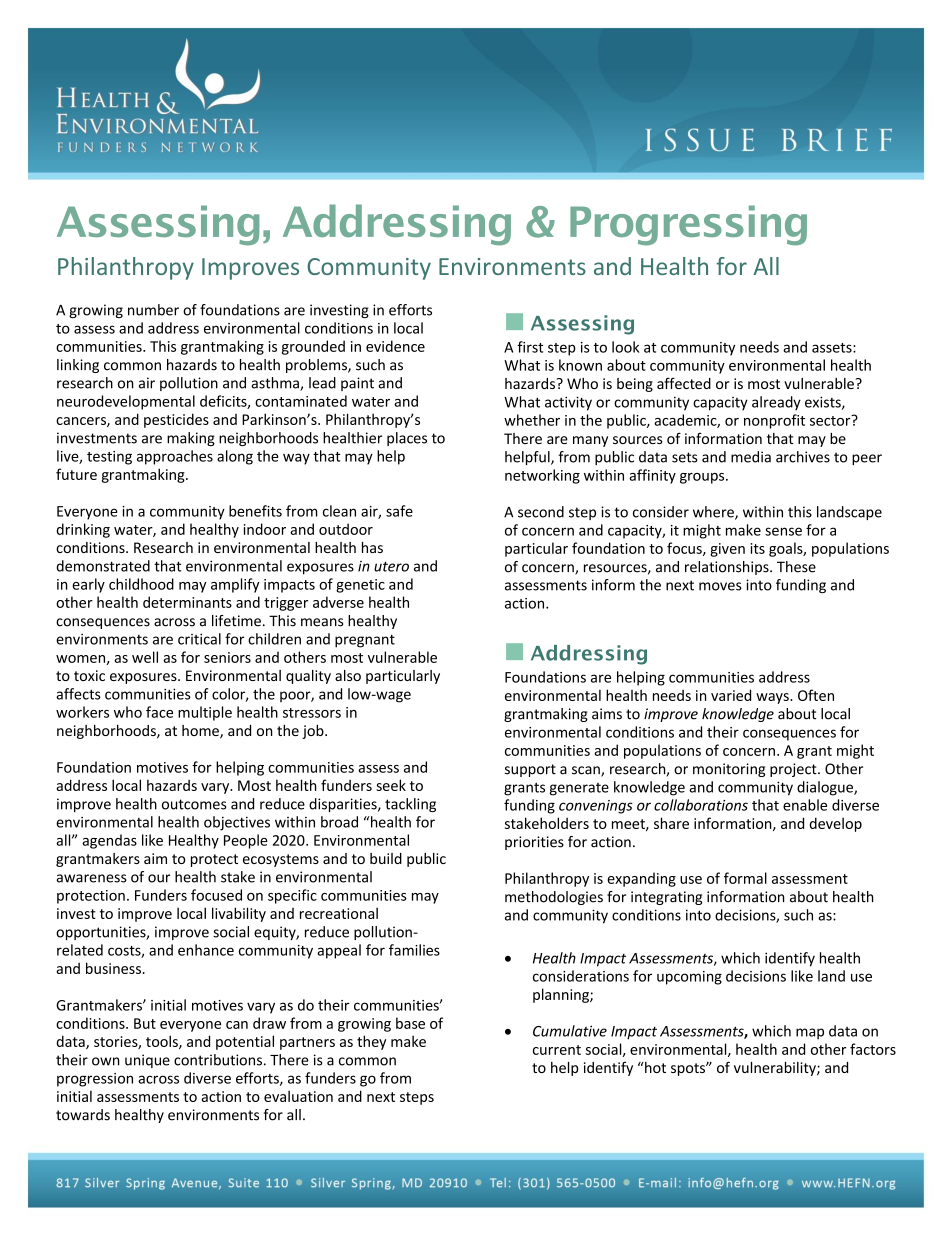  I want to click on outcomes, so click(194, 804).
